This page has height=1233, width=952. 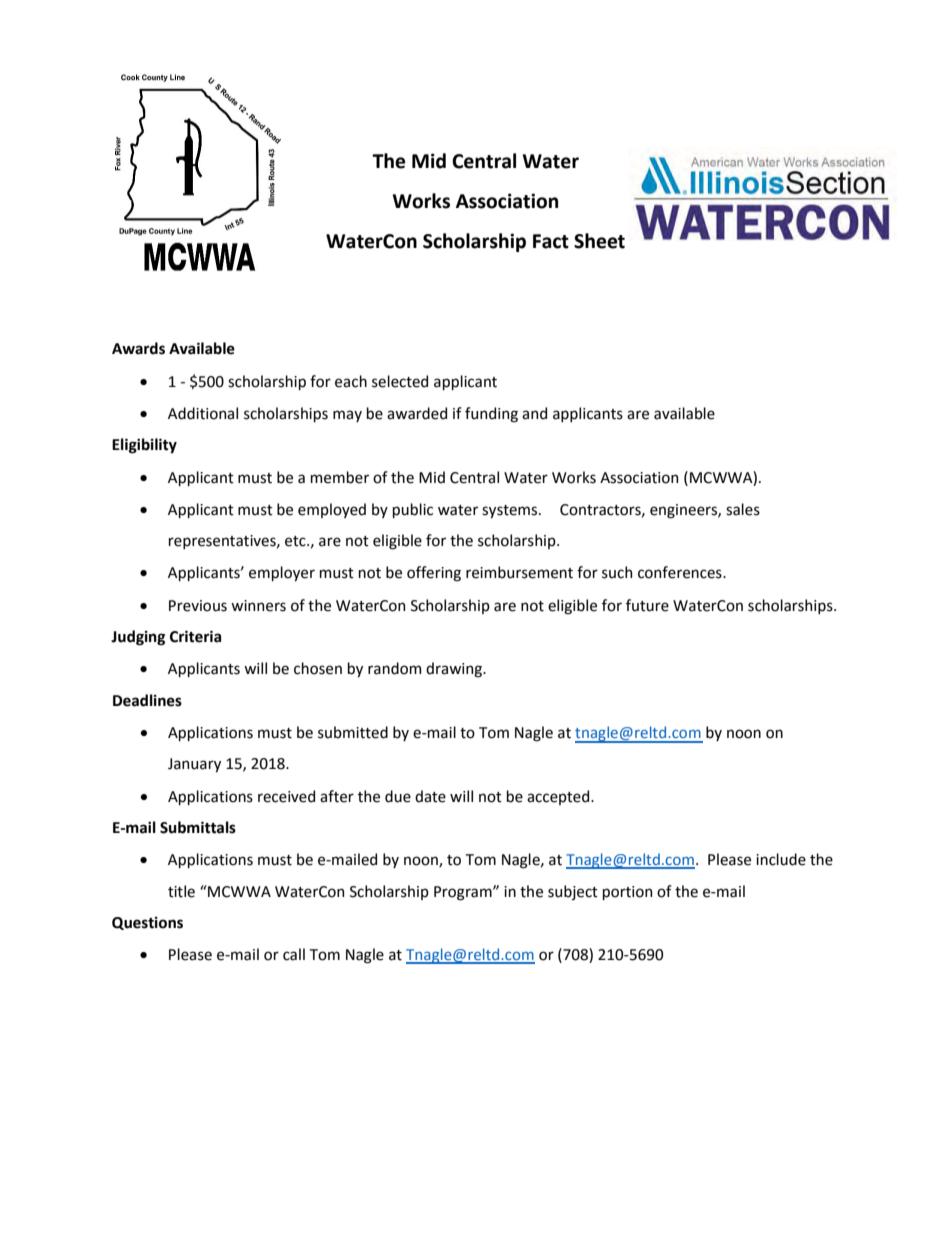 What do you see at coordinates (599, 241) in the page?
I see `Sheet` at bounding box center [599, 241].
